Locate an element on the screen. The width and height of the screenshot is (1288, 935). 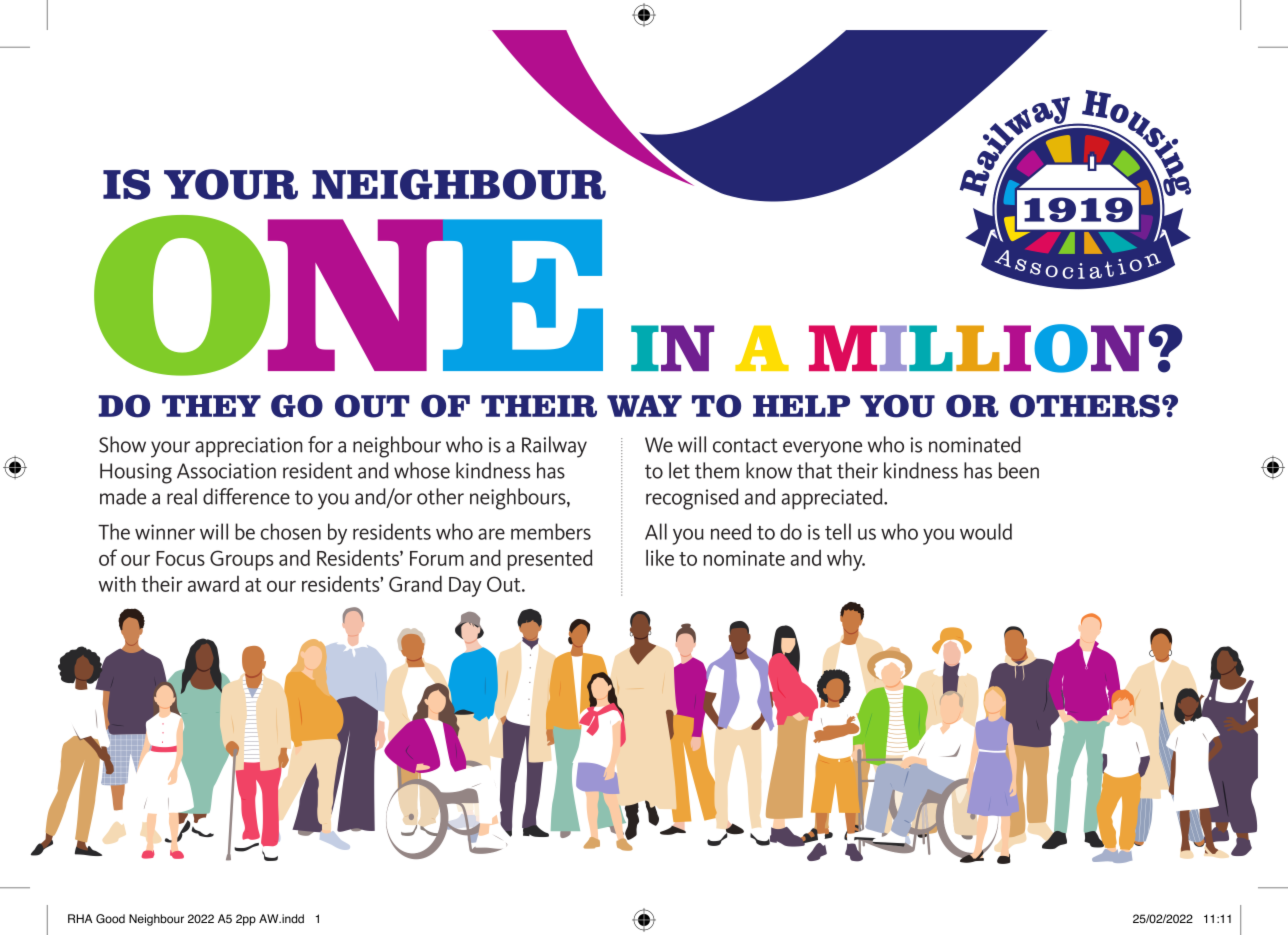
why is located at coordinates (846, 560).
